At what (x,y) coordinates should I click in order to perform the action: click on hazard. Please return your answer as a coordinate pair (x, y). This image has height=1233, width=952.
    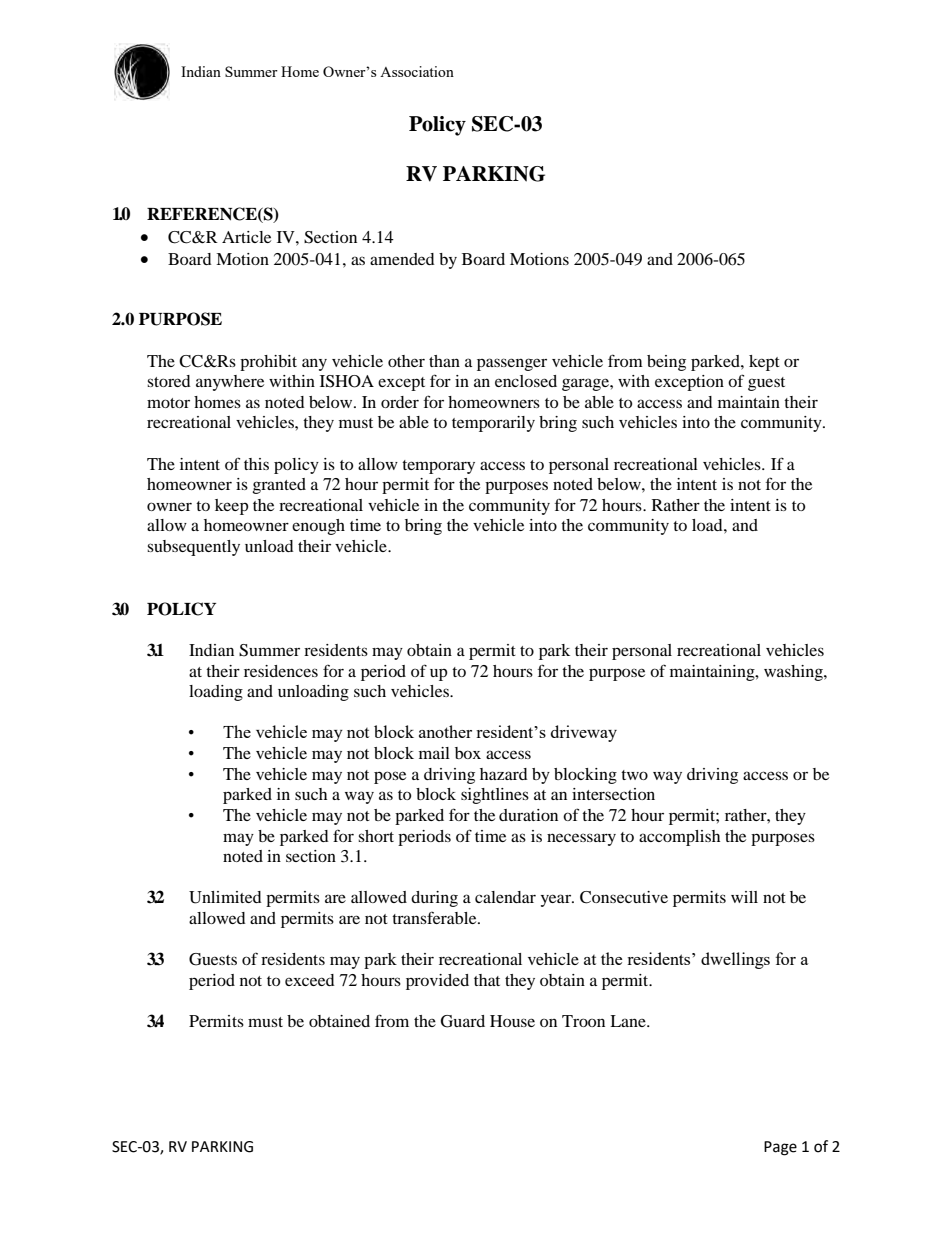
    Looking at the image, I should click on (504, 774).
